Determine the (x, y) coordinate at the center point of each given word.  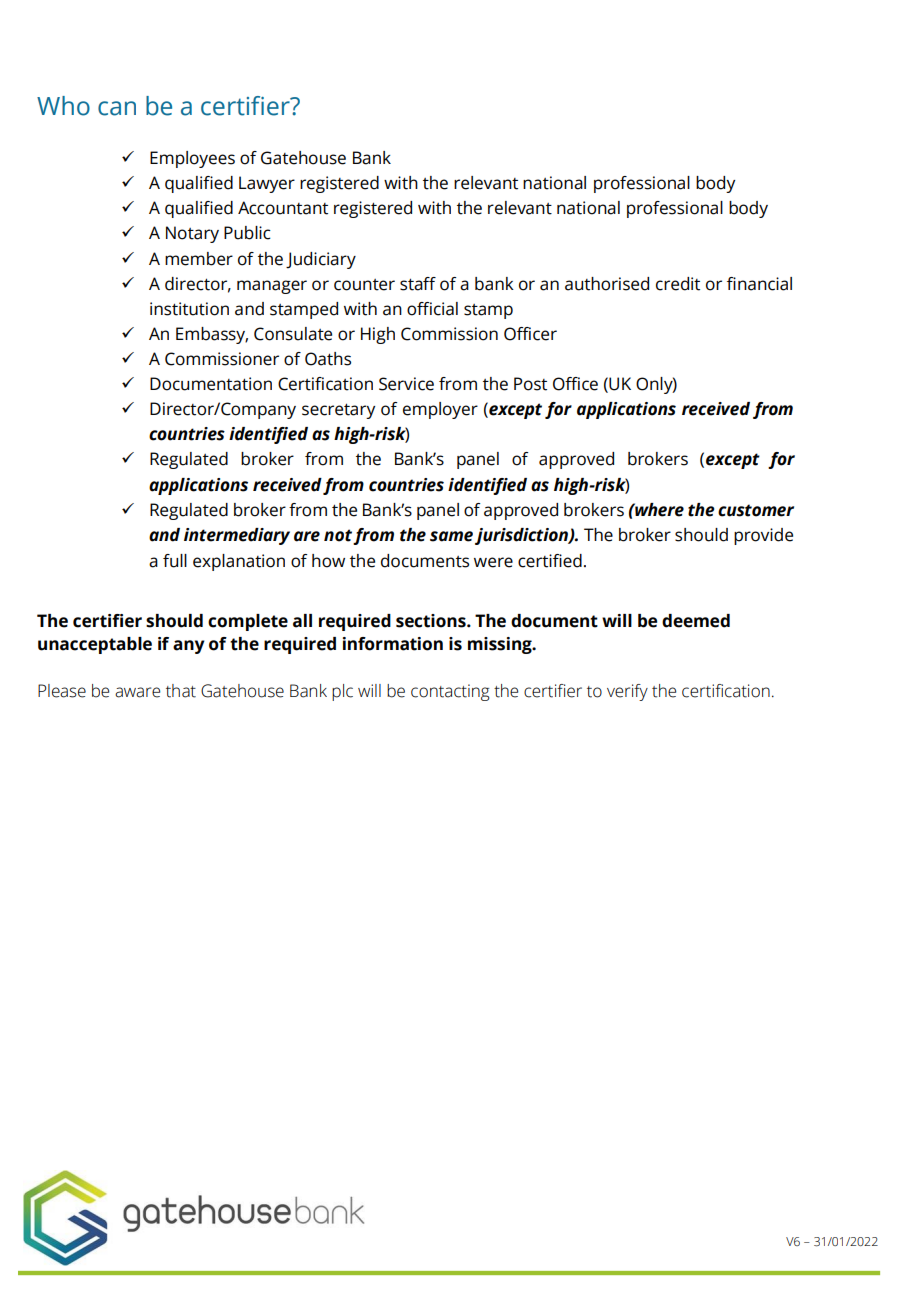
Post (530, 384)
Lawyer (267, 184)
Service (406, 384)
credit (678, 284)
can (117, 108)
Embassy (212, 335)
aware (137, 692)
